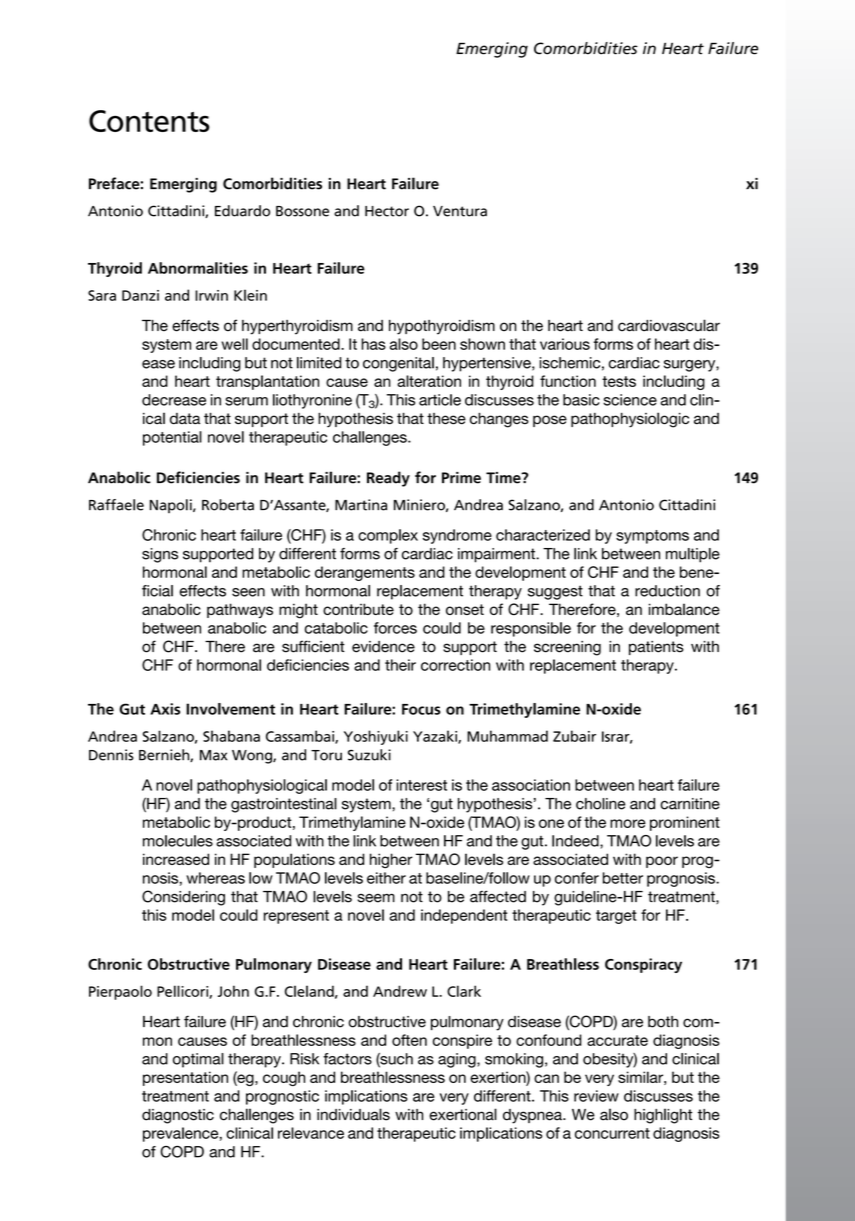 The image size is (855, 1221). Describe the element at coordinates (388, 479) in the screenshot. I see `Ready` at that location.
